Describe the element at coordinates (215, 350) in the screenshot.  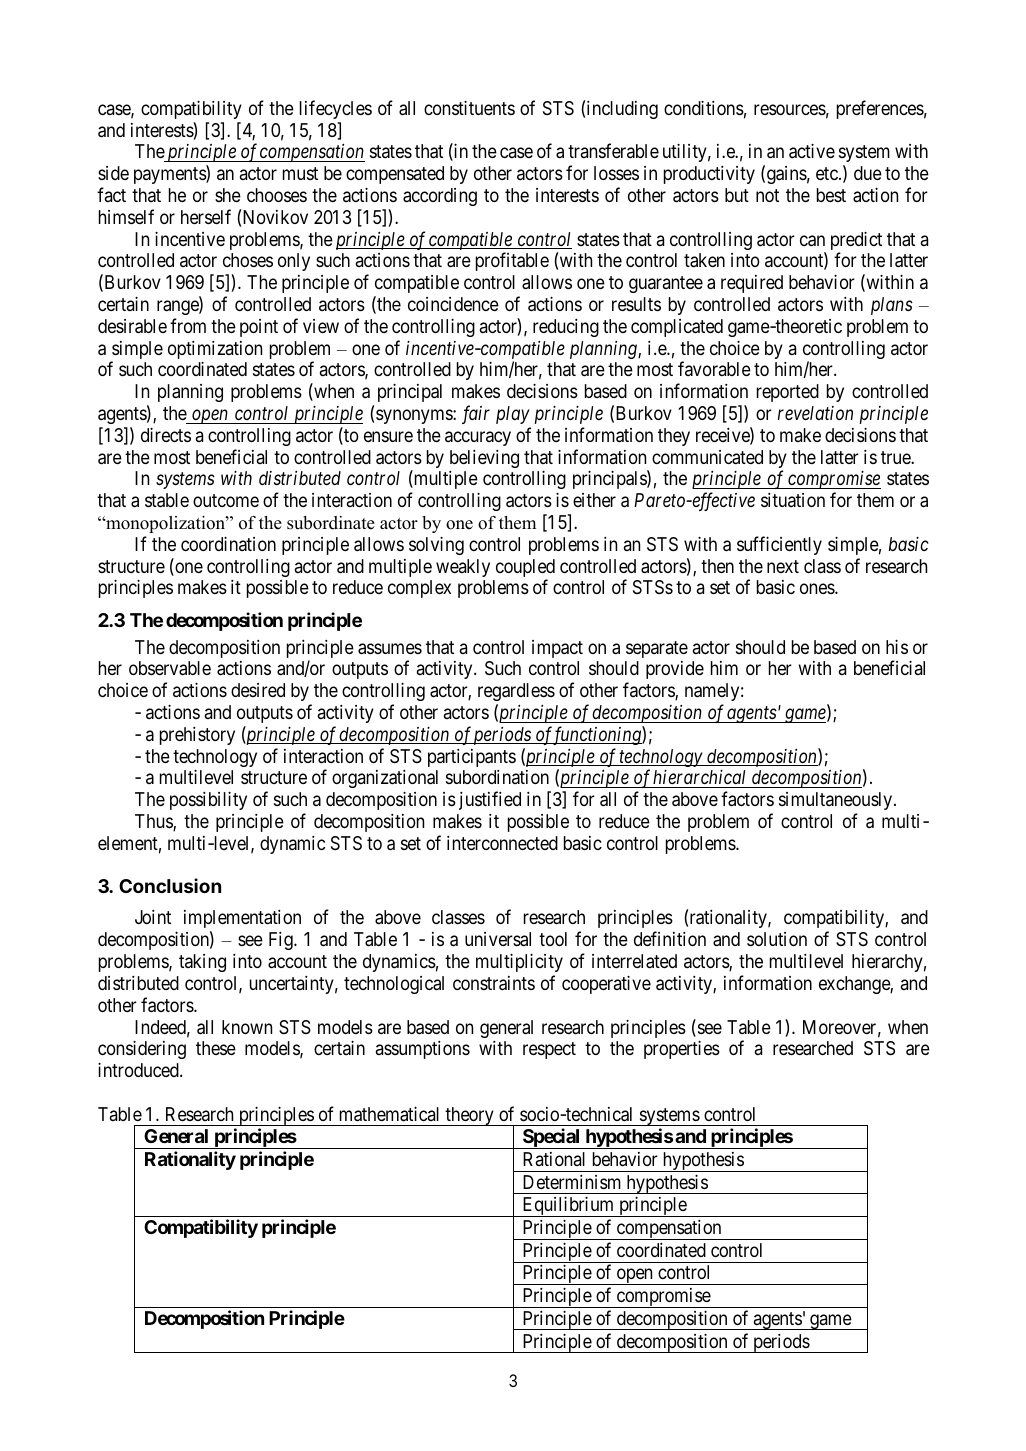
I see `optimization` at that location.
